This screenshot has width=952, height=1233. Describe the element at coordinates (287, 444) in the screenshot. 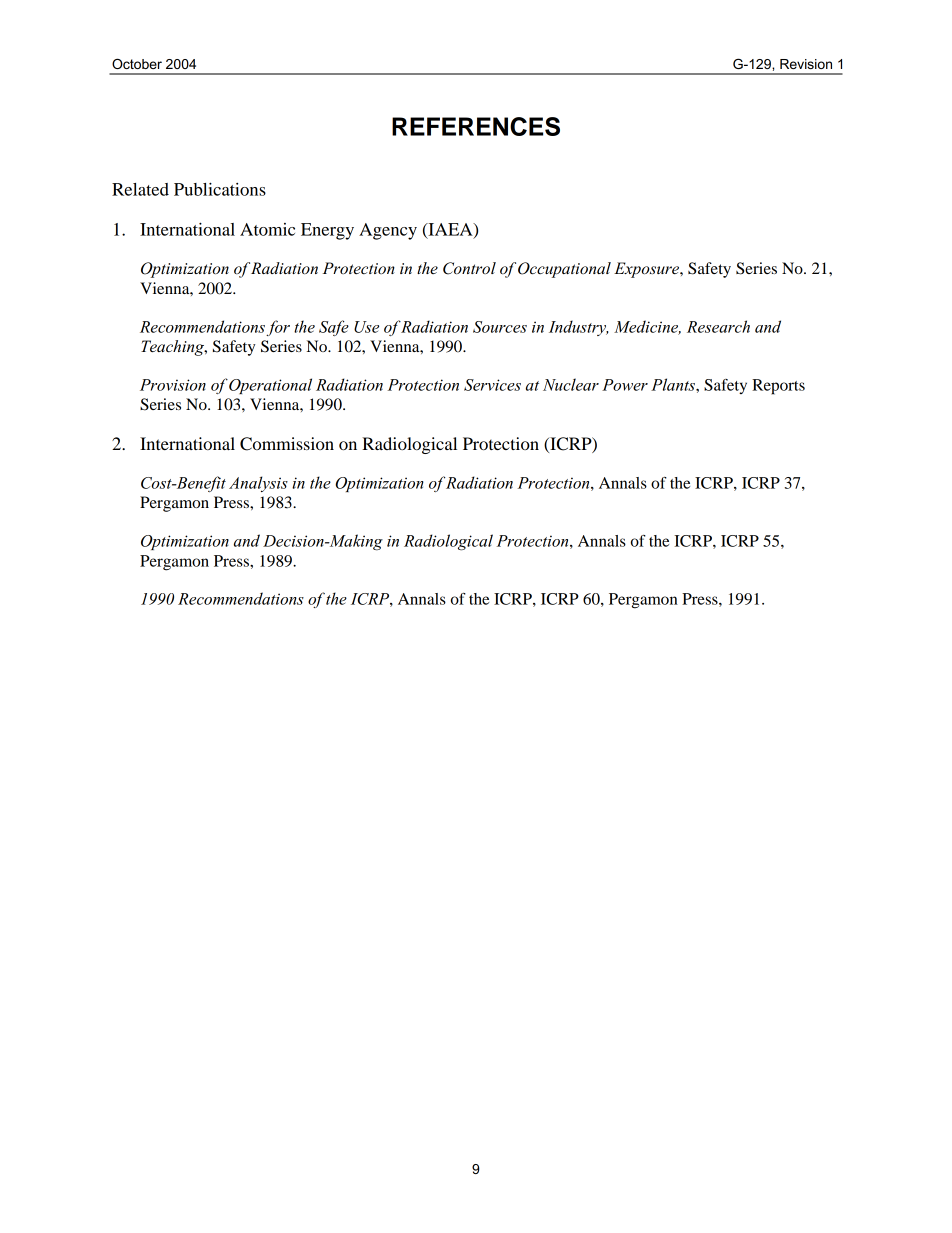

I see `Commission` at that location.
